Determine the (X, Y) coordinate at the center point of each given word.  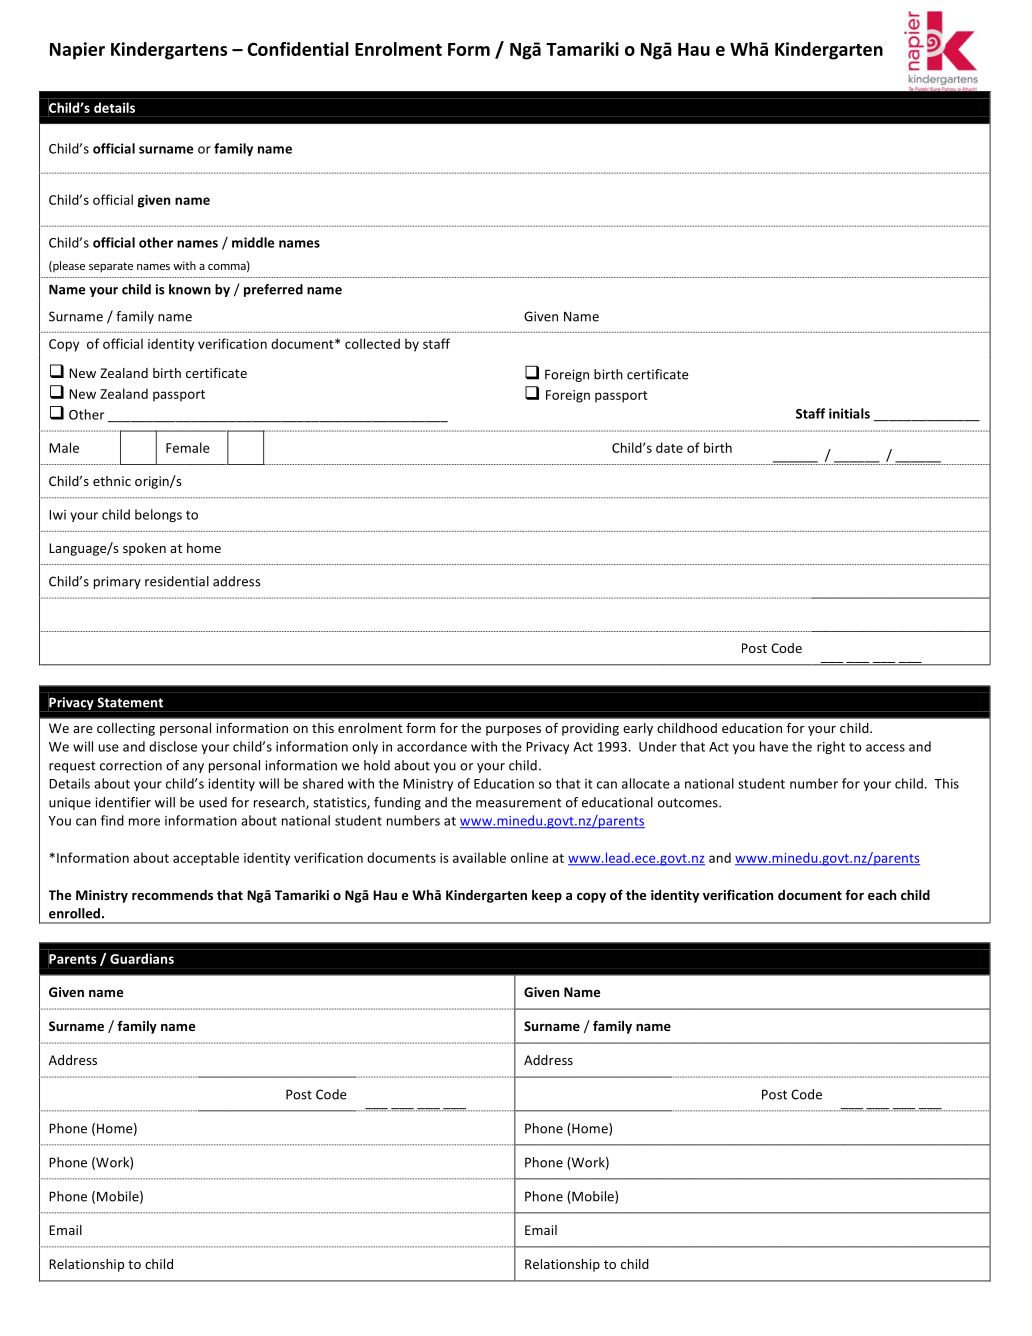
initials (849, 413)
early (638, 729)
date (669, 447)
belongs (158, 515)
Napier (77, 51)
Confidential (298, 49)
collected (372, 343)
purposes (513, 731)
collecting (126, 729)
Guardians (142, 958)
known (190, 289)
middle (253, 242)
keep (547, 896)
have (774, 746)
